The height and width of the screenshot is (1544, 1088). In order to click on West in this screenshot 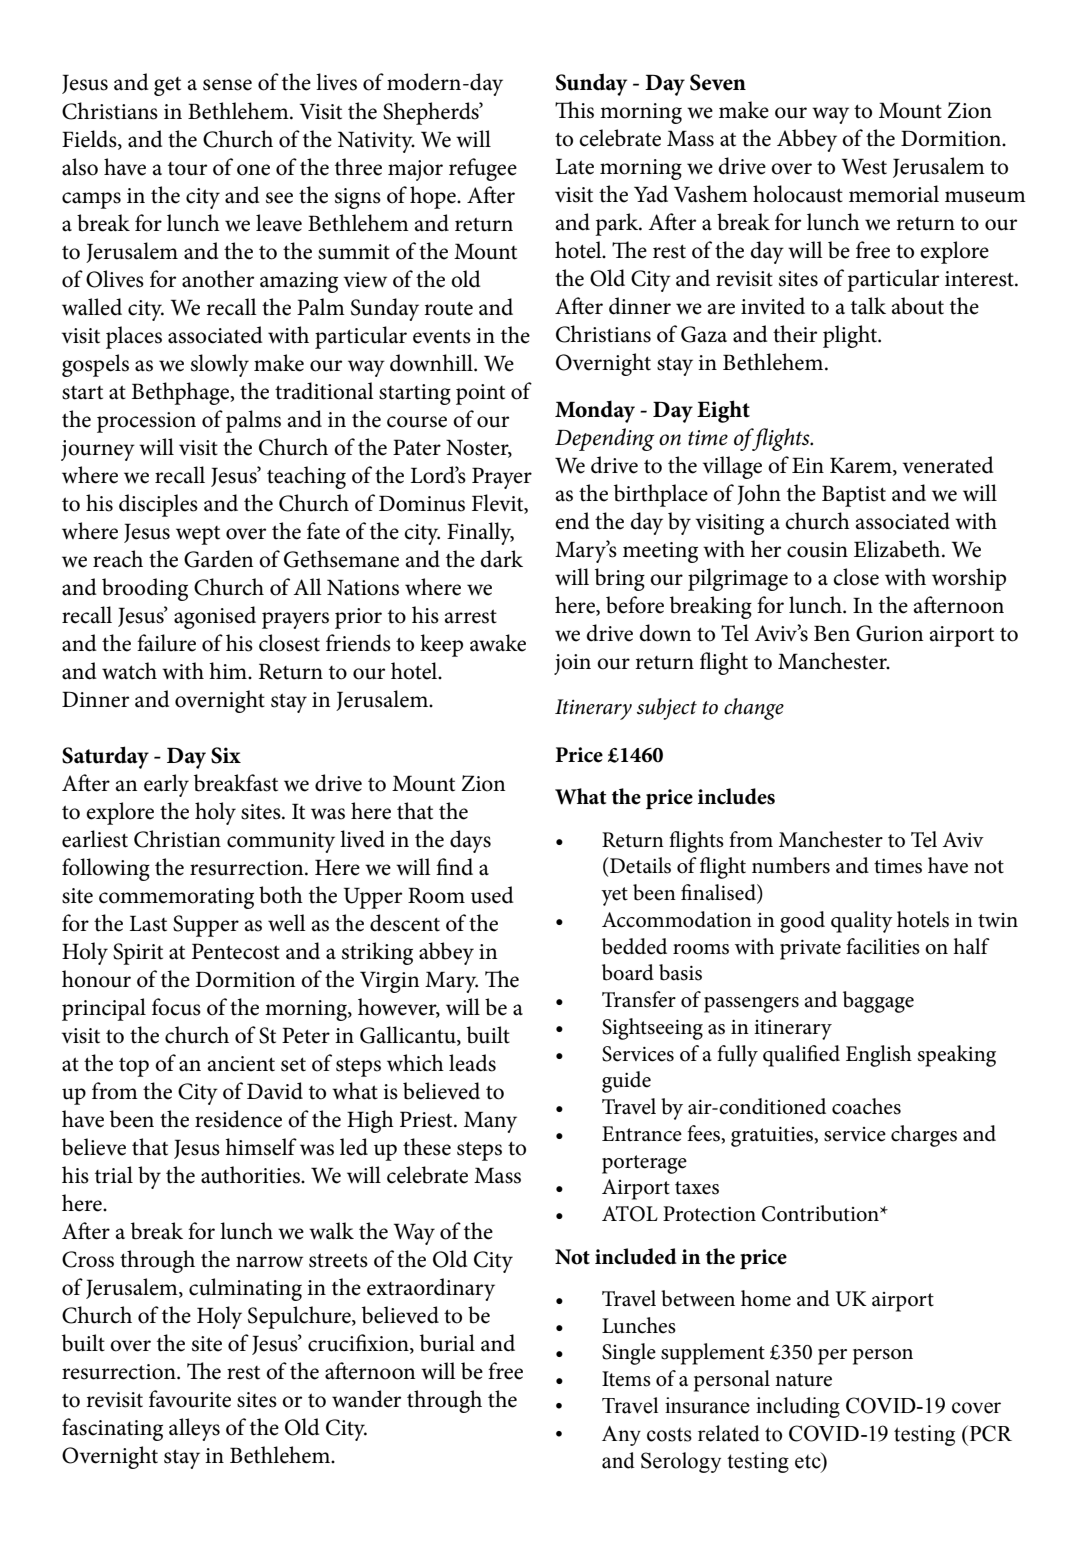, I will do `click(864, 166)`.
